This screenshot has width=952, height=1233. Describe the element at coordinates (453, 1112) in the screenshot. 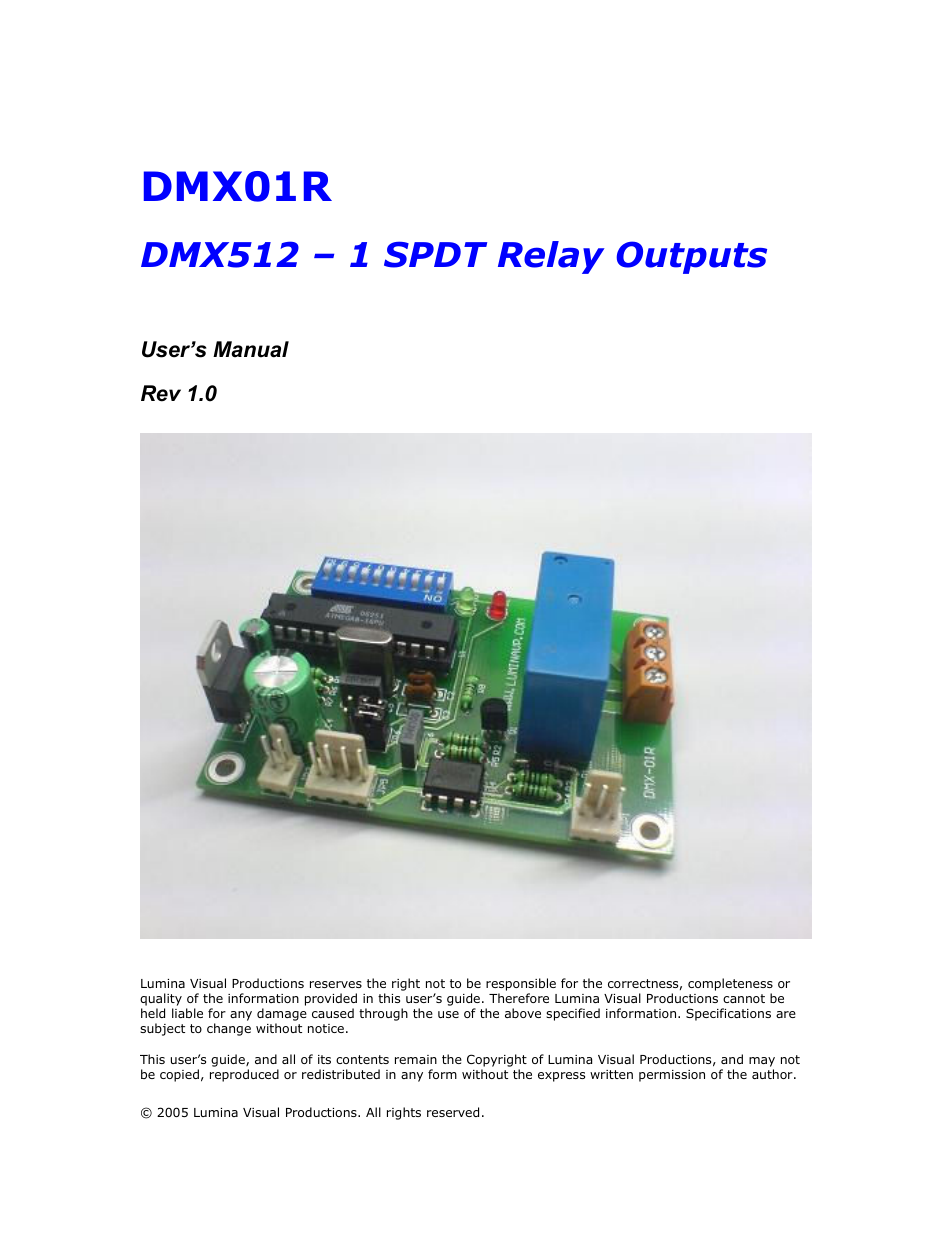

I see `reserved` at that location.
